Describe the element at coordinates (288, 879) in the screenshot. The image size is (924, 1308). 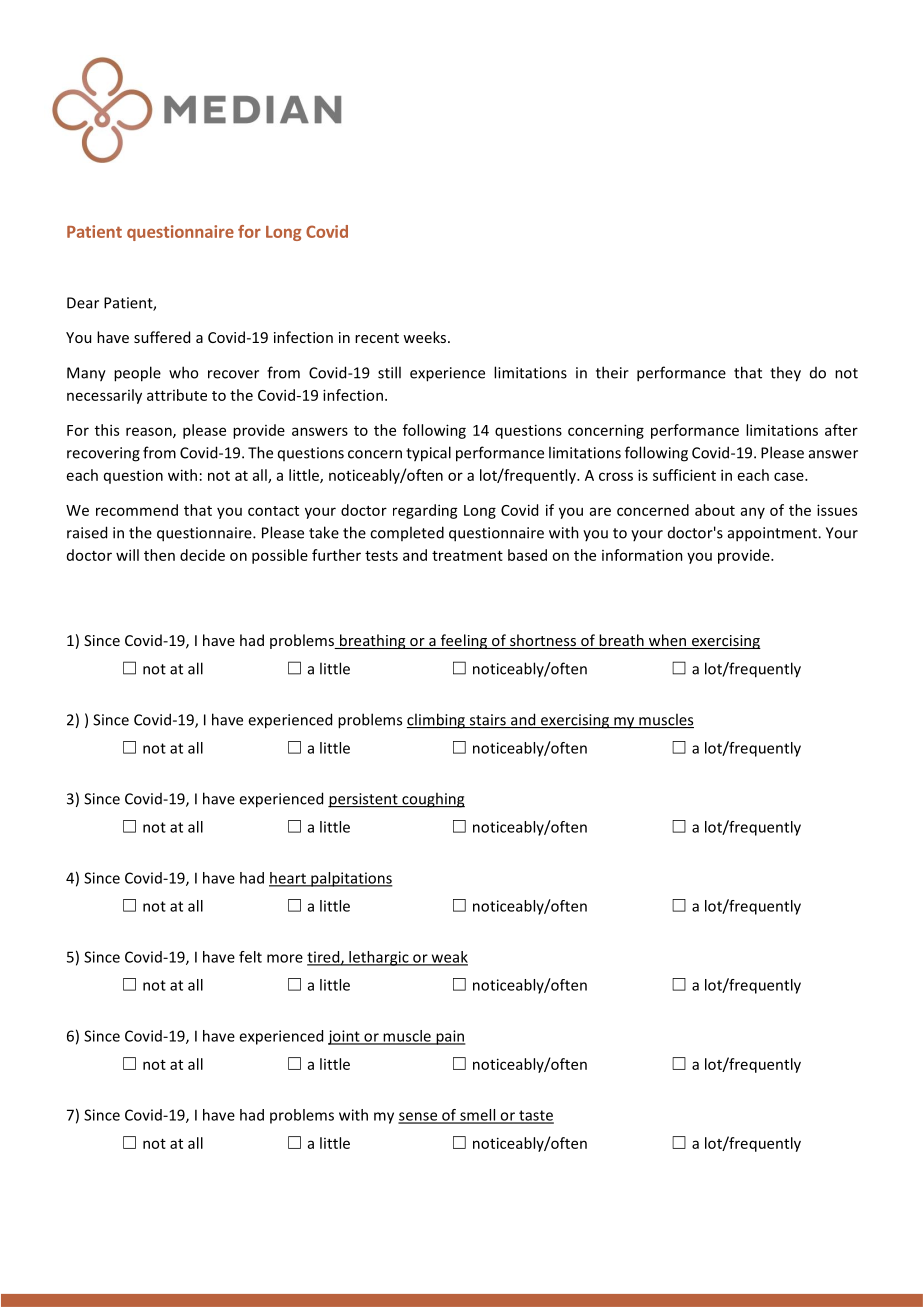
I see `heart` at that location.
